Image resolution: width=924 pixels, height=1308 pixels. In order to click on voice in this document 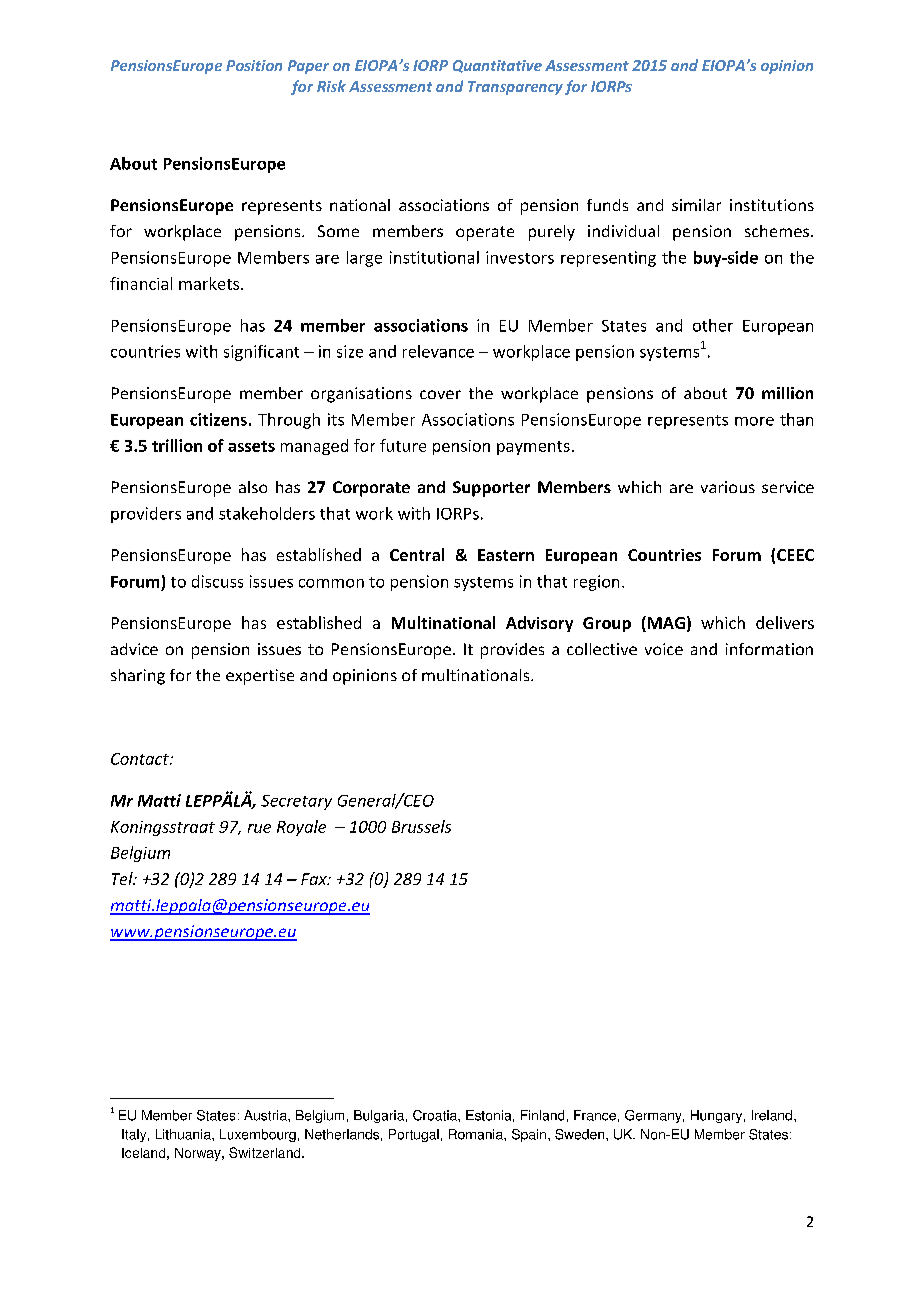, I will do `click(664, 649)`.
